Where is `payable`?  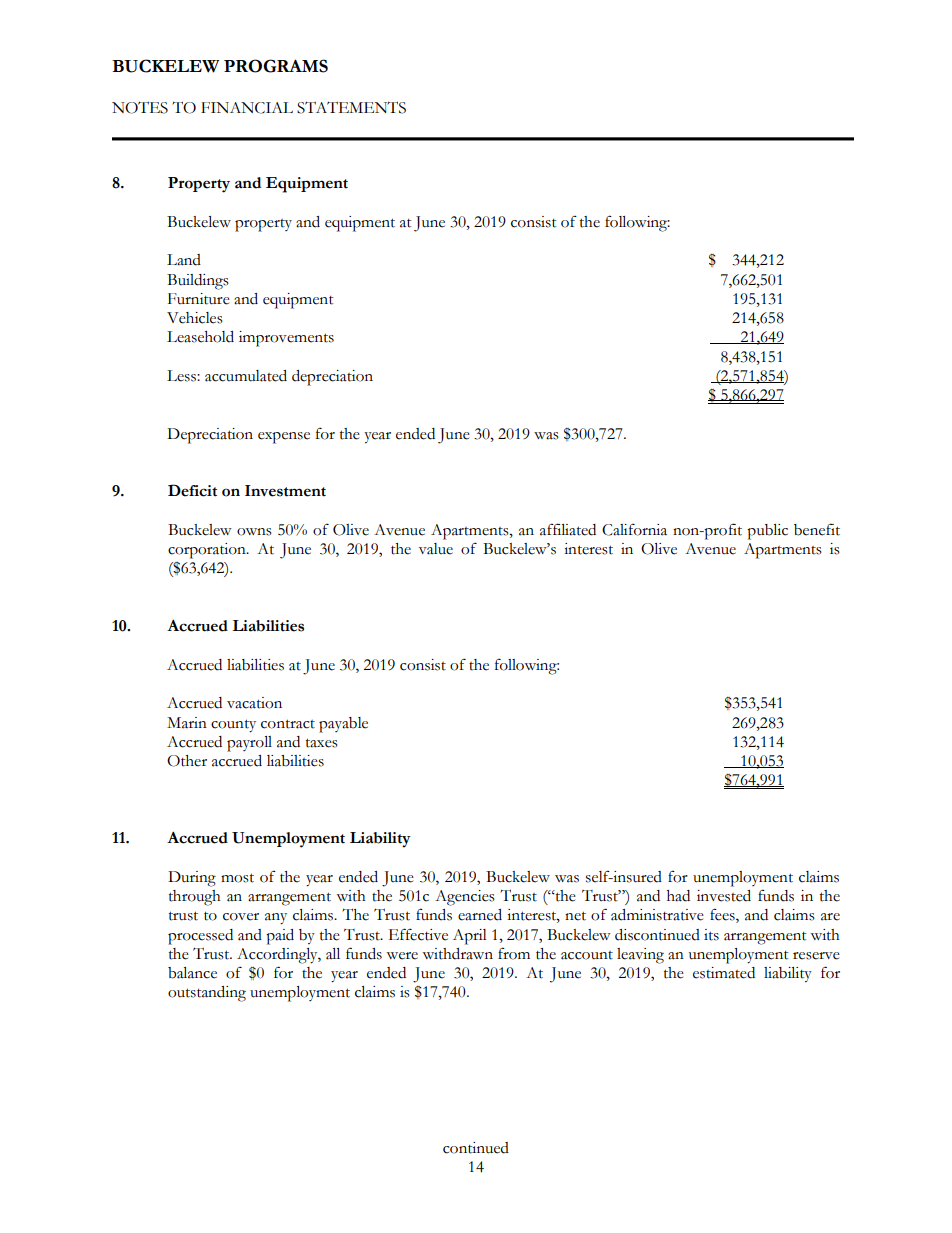
payable is located at coordinates (343, 725).
